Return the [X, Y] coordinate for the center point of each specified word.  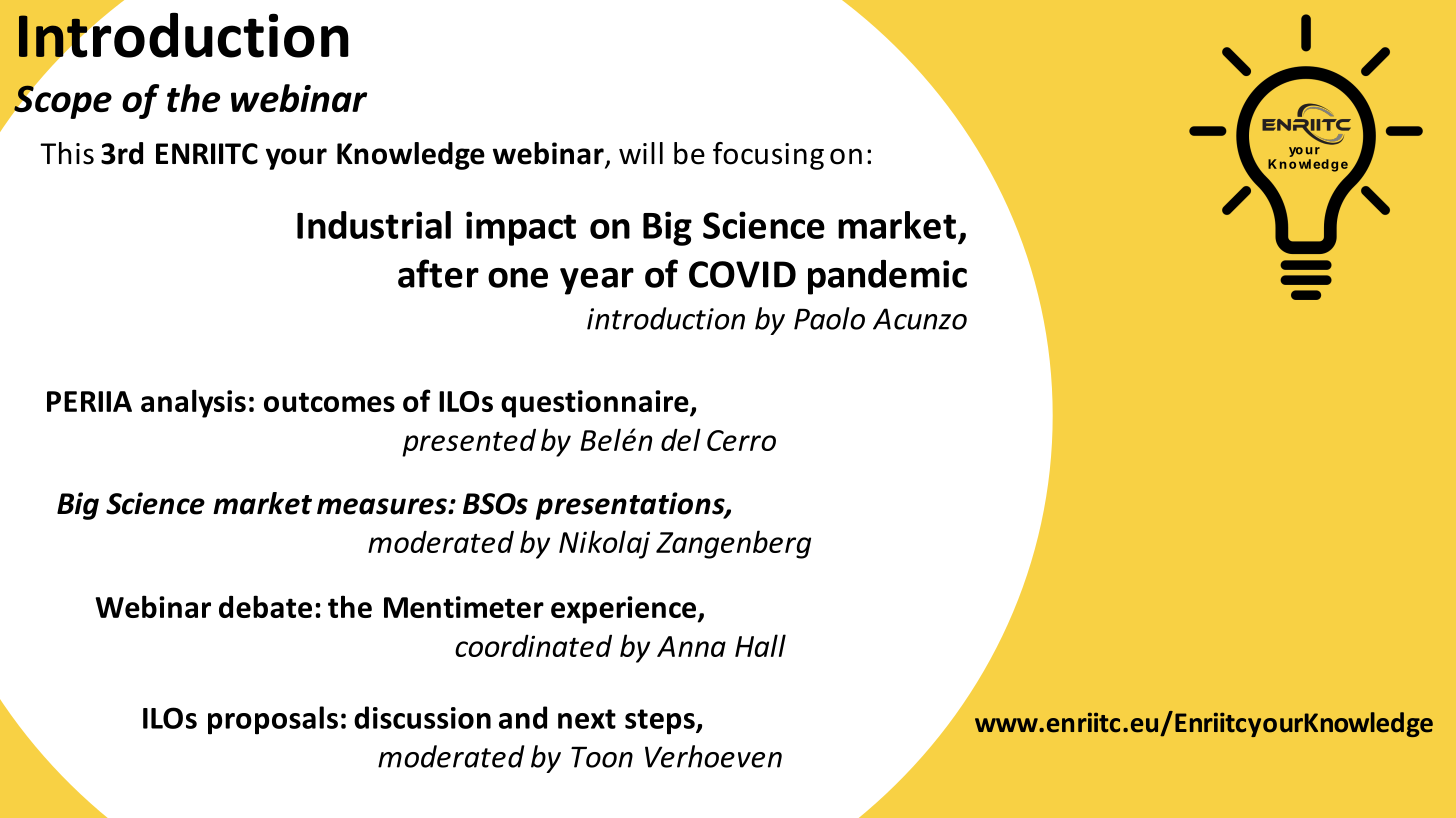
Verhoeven [713, 756]
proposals [273, 720]
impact [521, 228]
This [67, 153]
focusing [768, 156]
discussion [422, 717]
